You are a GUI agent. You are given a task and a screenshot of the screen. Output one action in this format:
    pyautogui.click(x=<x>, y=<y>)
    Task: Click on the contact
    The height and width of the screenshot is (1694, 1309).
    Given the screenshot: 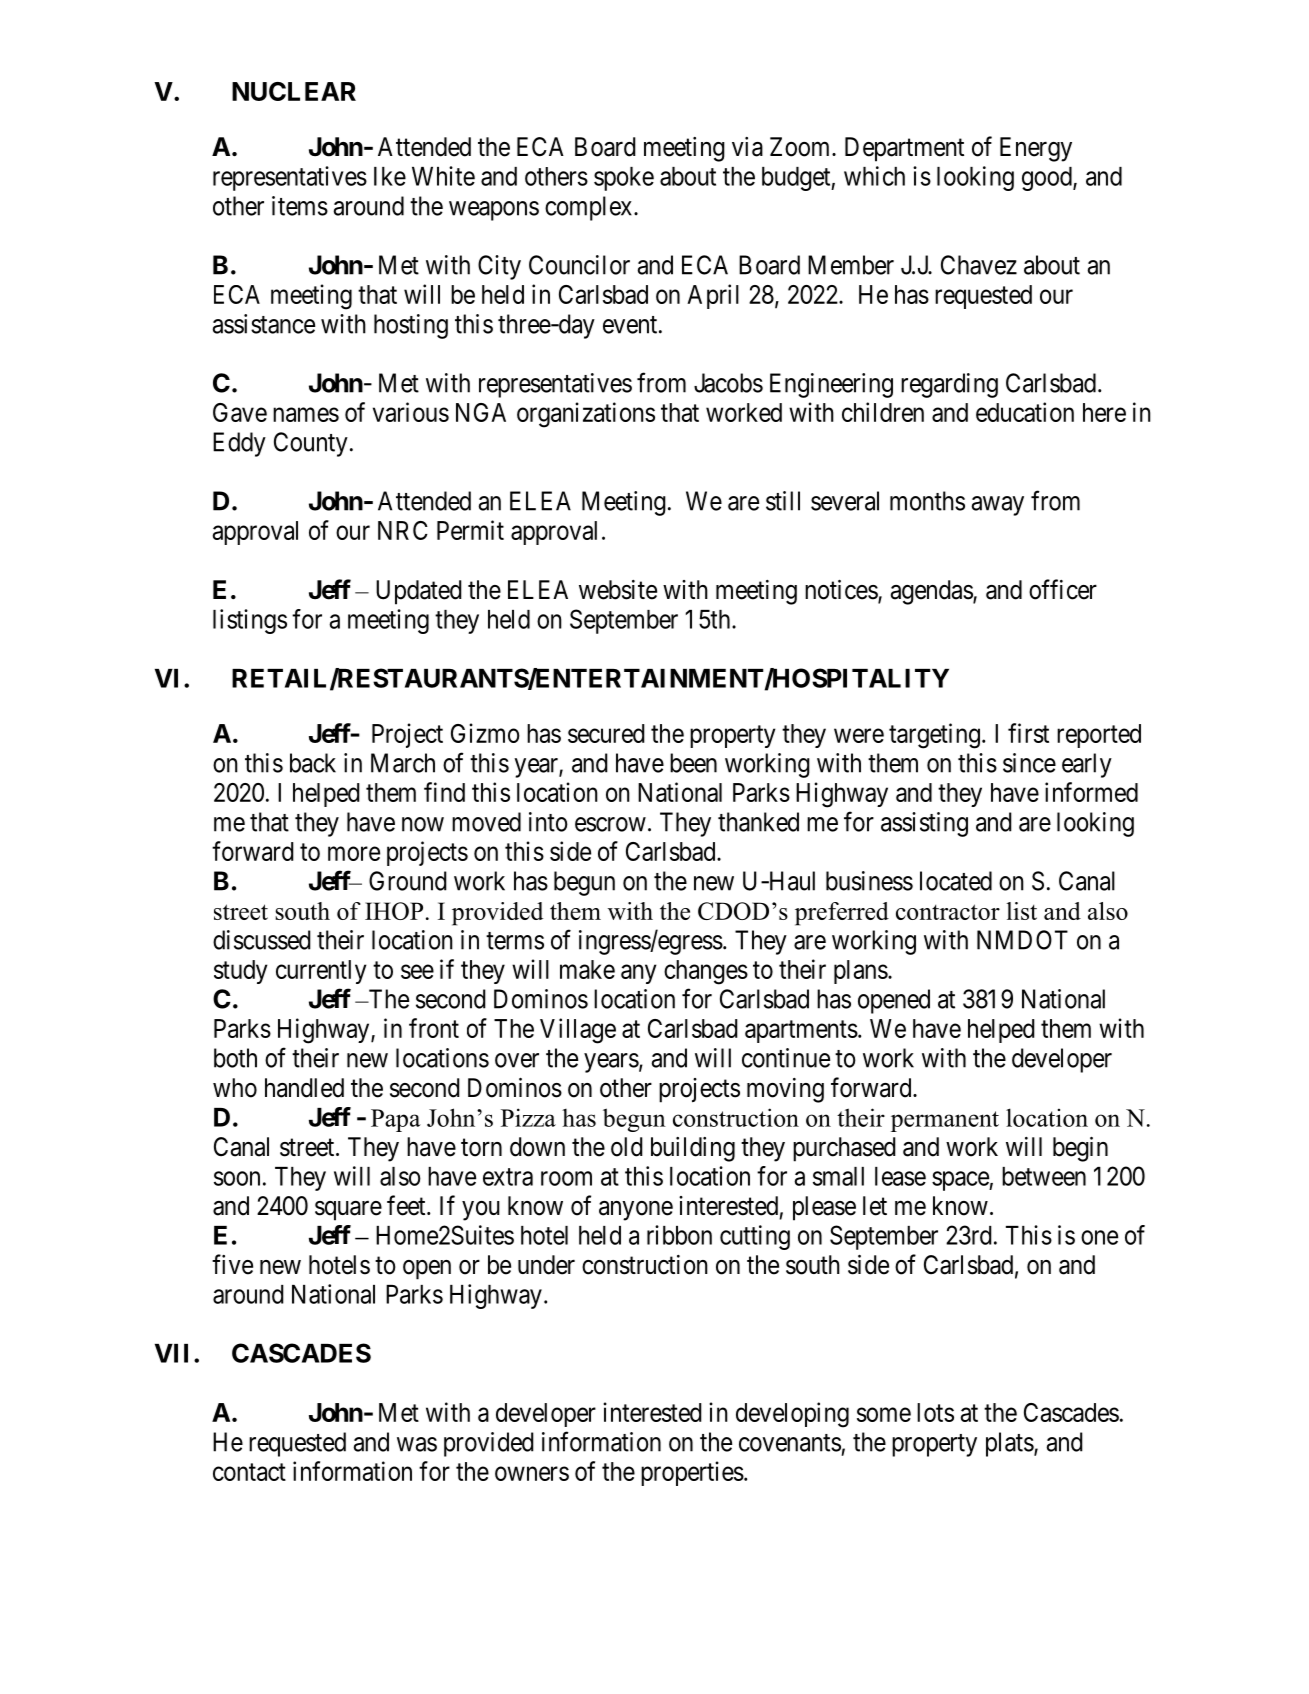 What is the action you would take?
    pyautogui.click(x=249, y=1472)
